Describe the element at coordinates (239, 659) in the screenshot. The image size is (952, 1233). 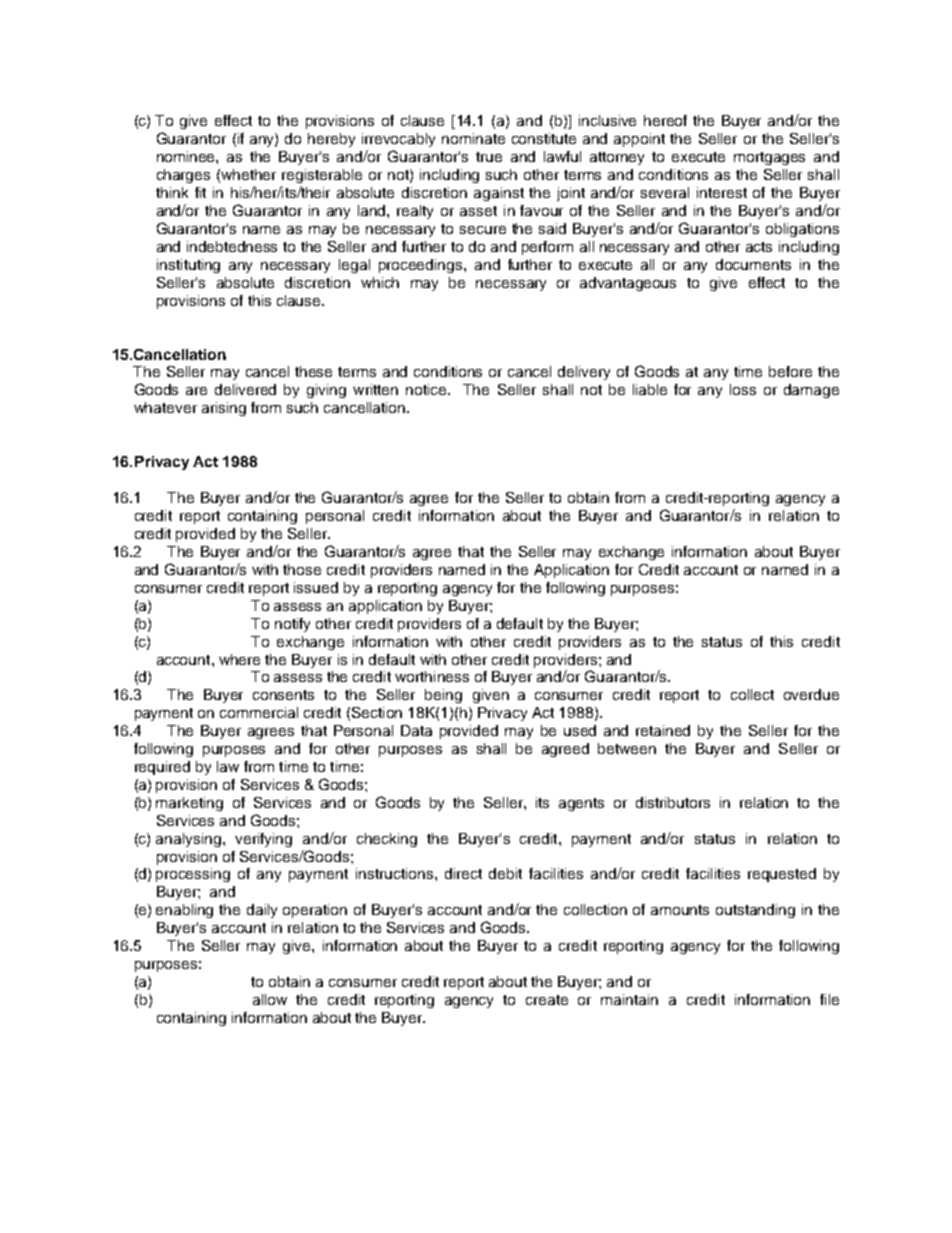
I see `where` at that location.
